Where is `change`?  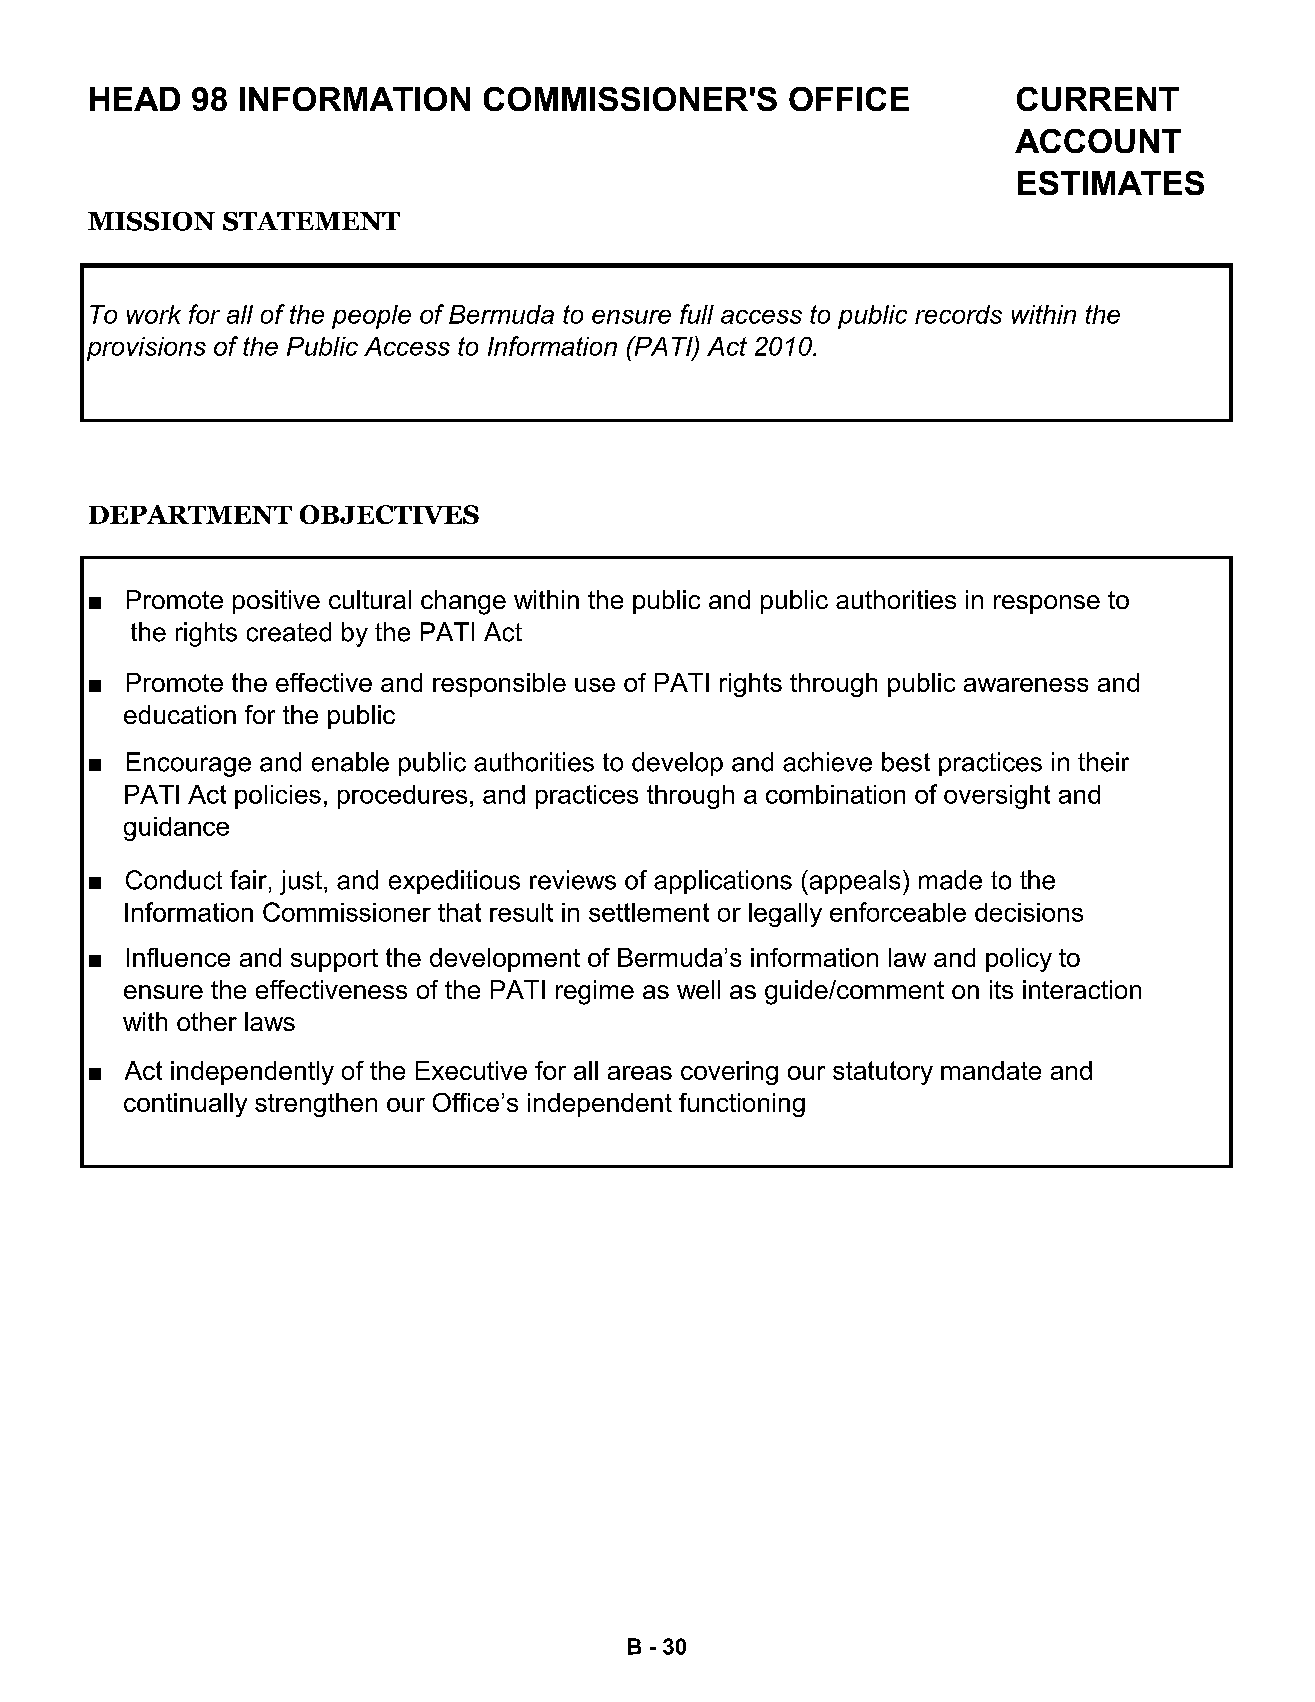 change is located at coordinates (463, 602).
